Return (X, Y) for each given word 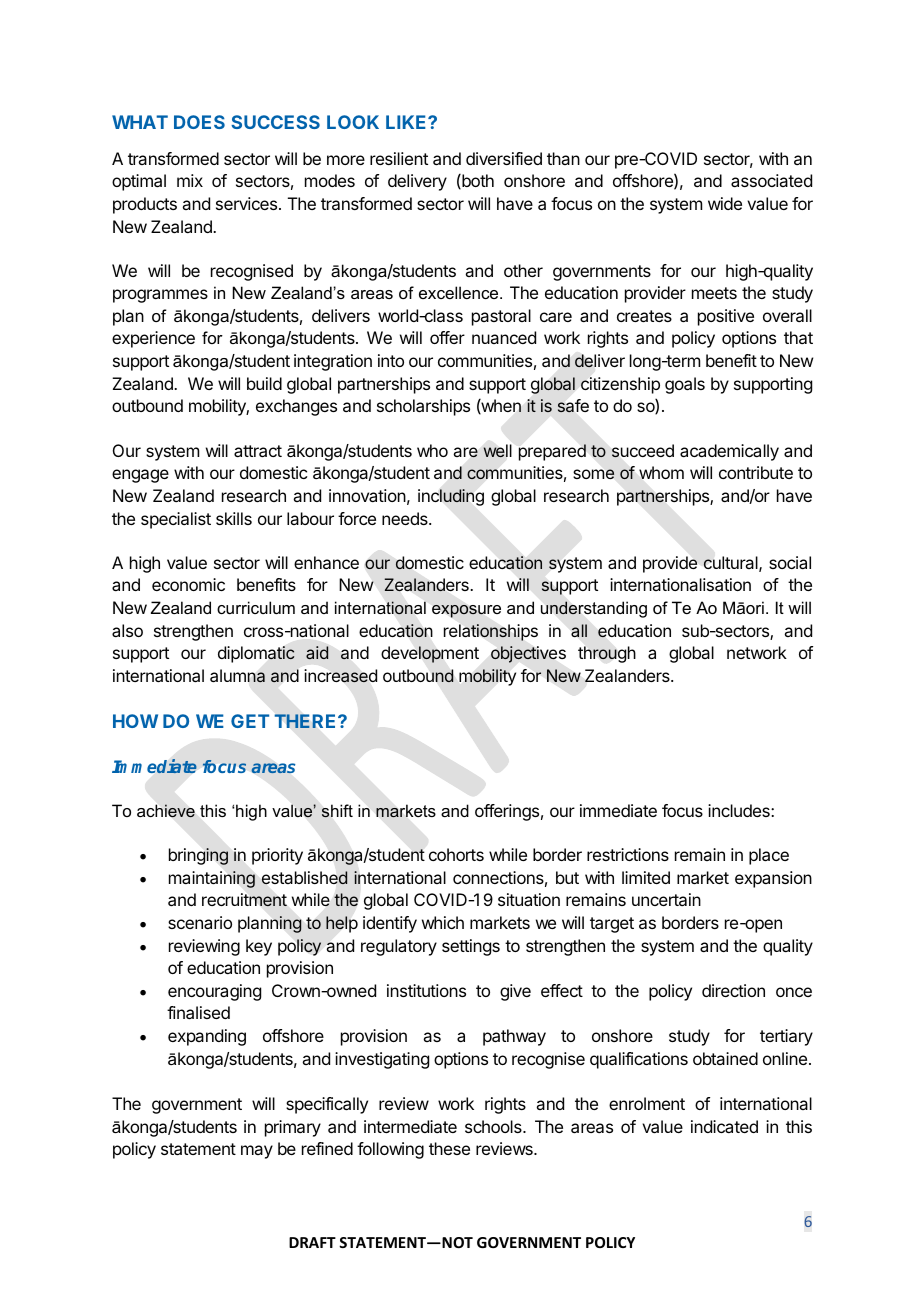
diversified (504, 158)
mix (190, 180)
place (769, 856)
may (257, 1152)
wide (725, 203)
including (451, 497)
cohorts (456, 854)
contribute (756, 472)
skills (234, 518)
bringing (198, 856)
